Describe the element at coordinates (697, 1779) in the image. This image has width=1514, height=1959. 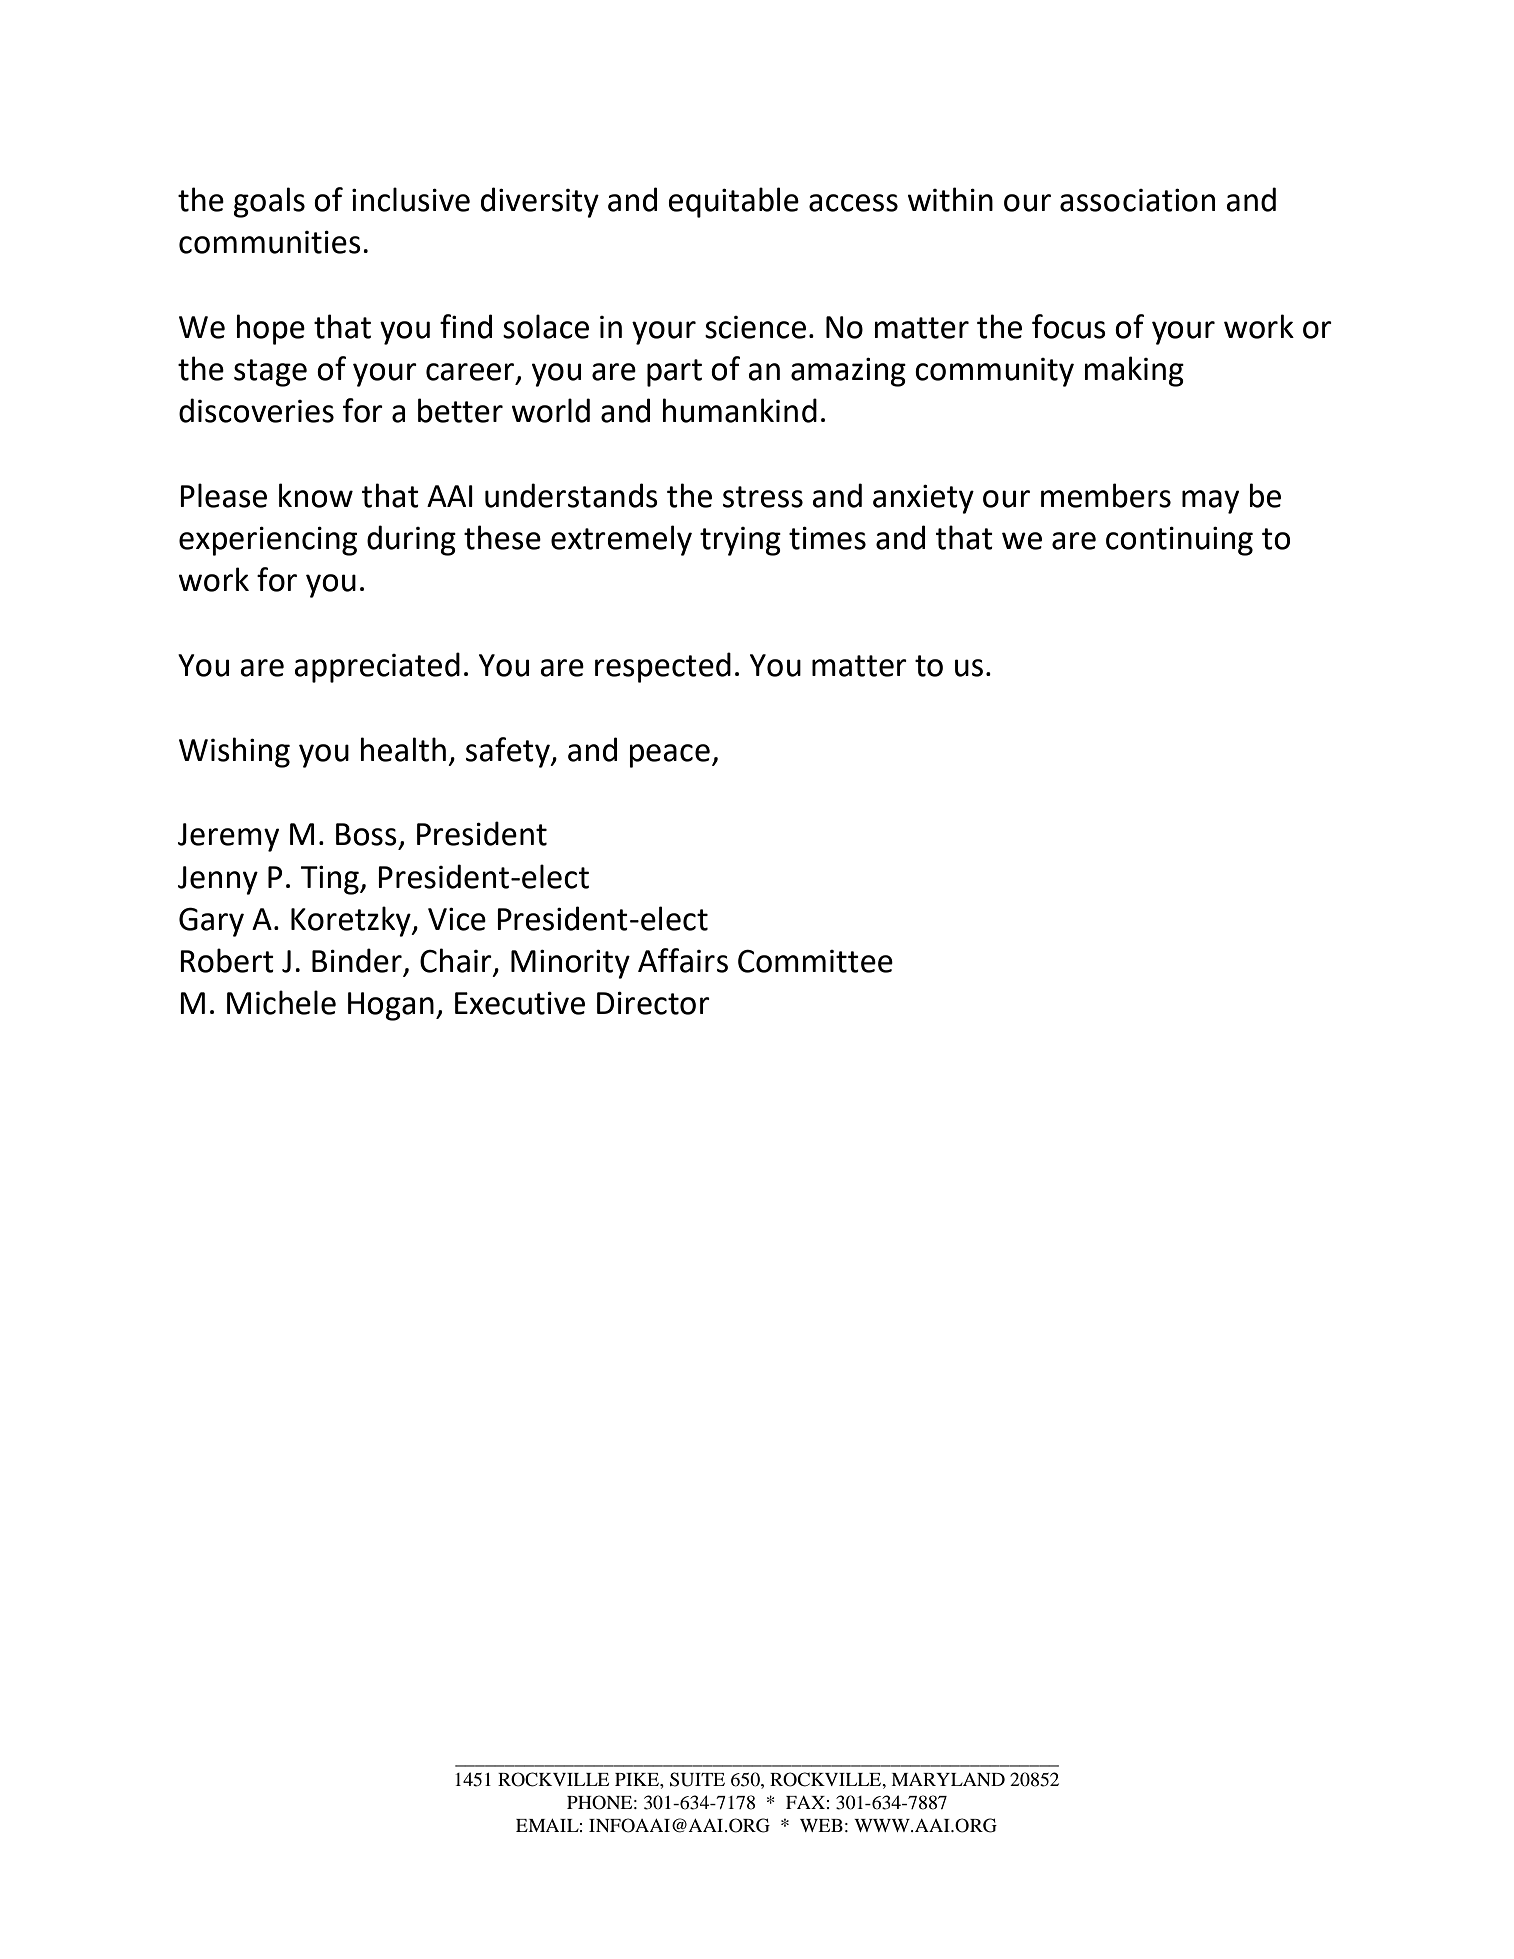
I see `SUITE` at that location.
